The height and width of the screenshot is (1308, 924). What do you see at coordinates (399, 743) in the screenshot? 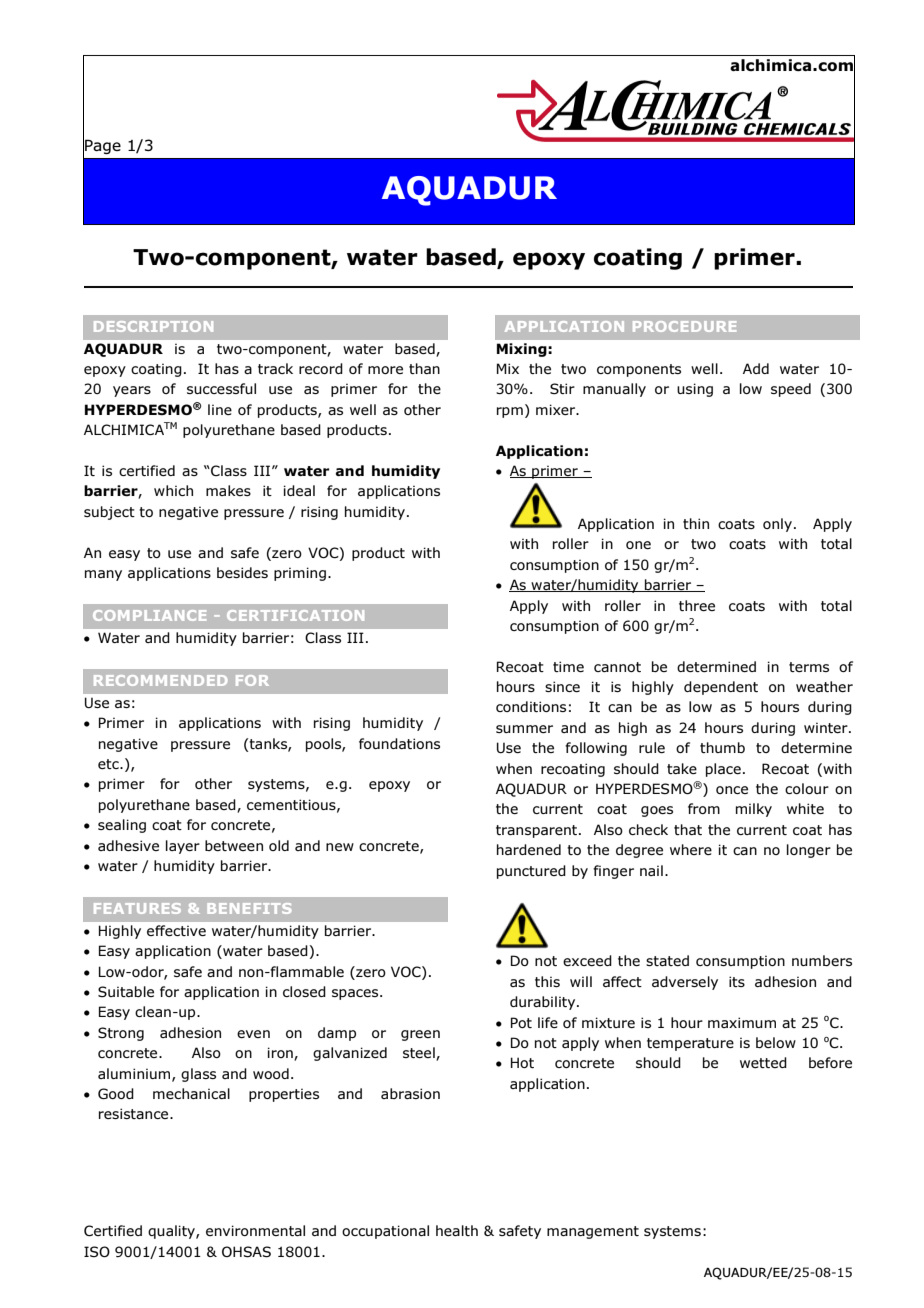
I see `foundations` at bounding box center [399, 743].
